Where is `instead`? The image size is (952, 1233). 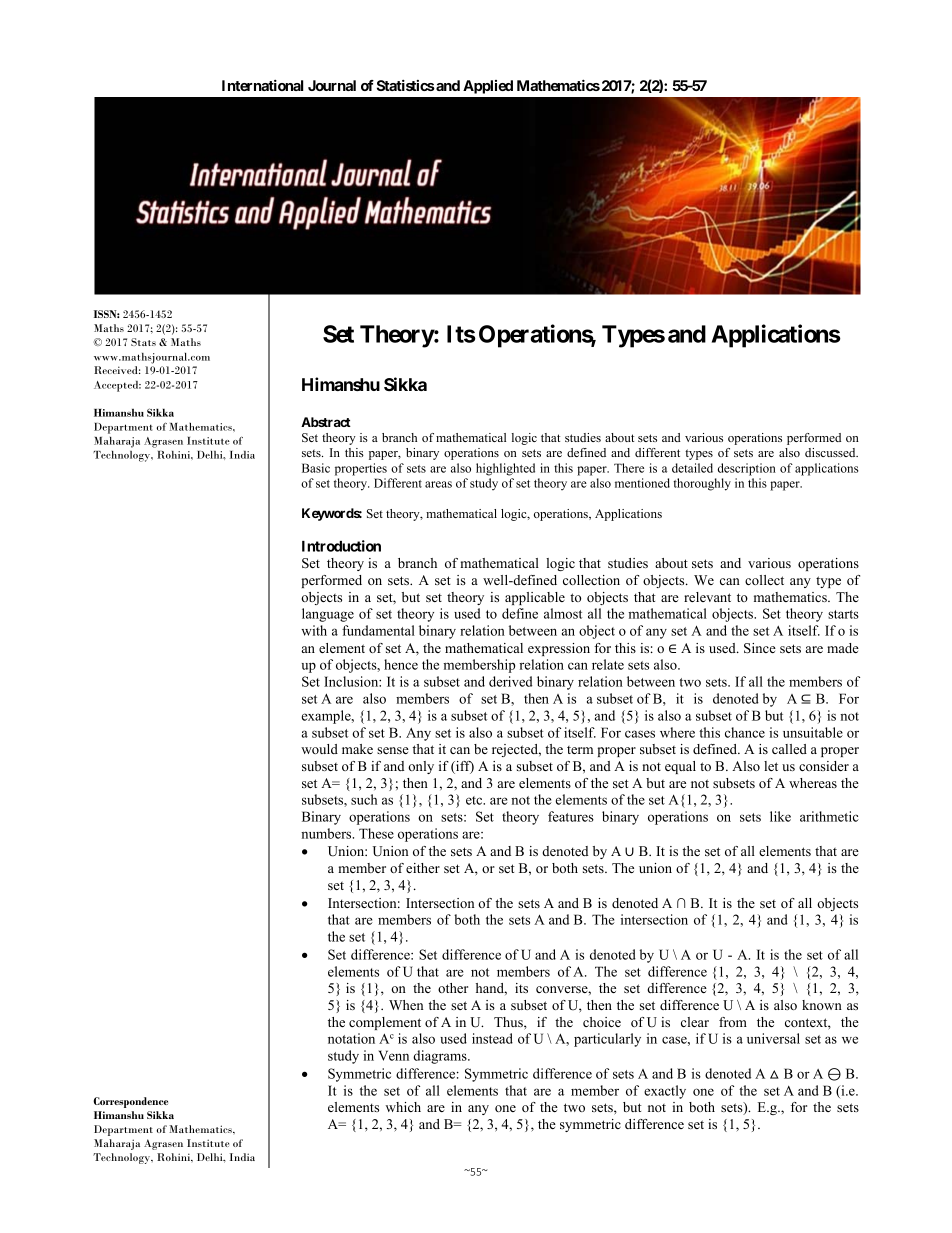 instead is located at coordinates (492, 1038).
